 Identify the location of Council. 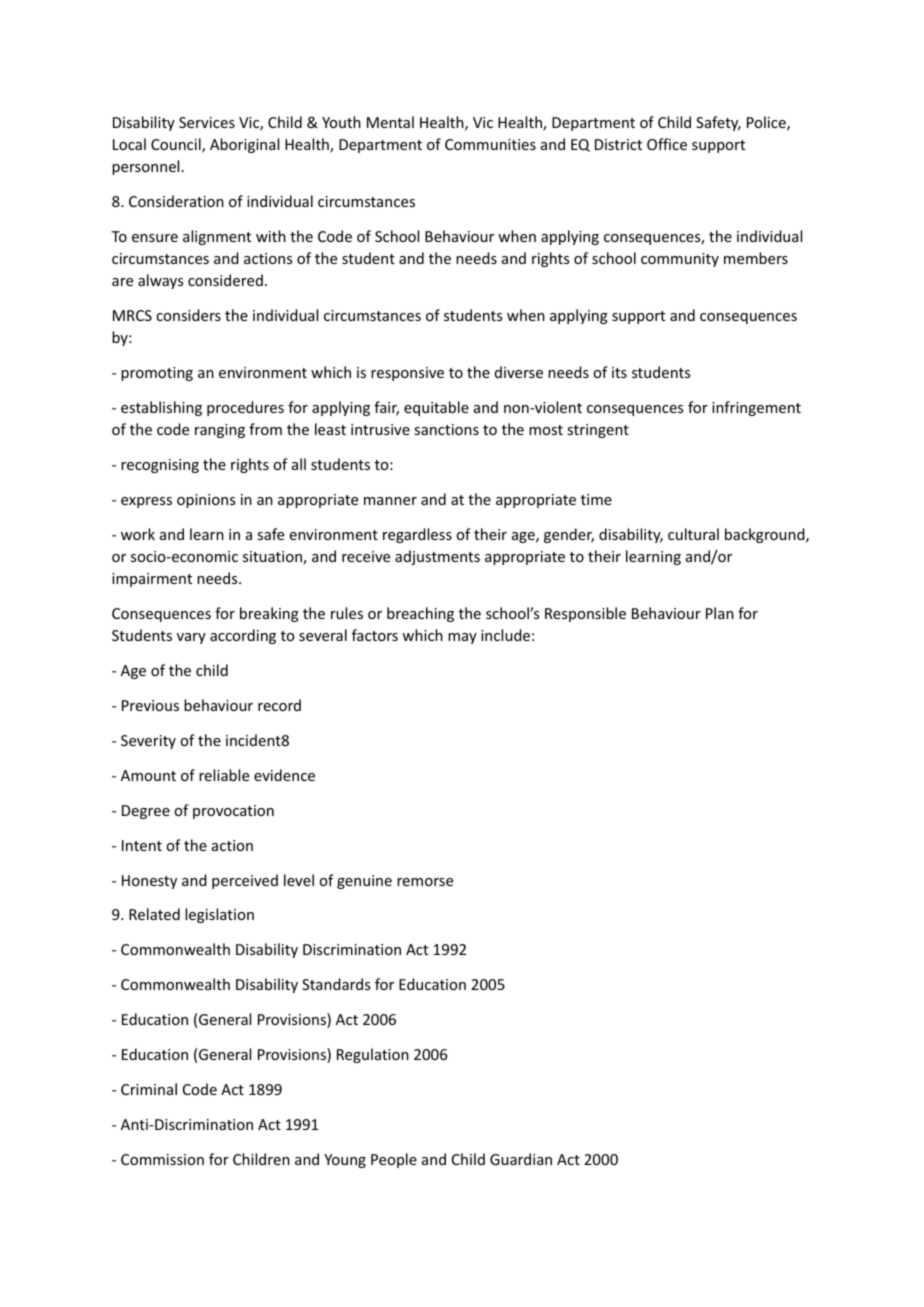
(177, 145).
